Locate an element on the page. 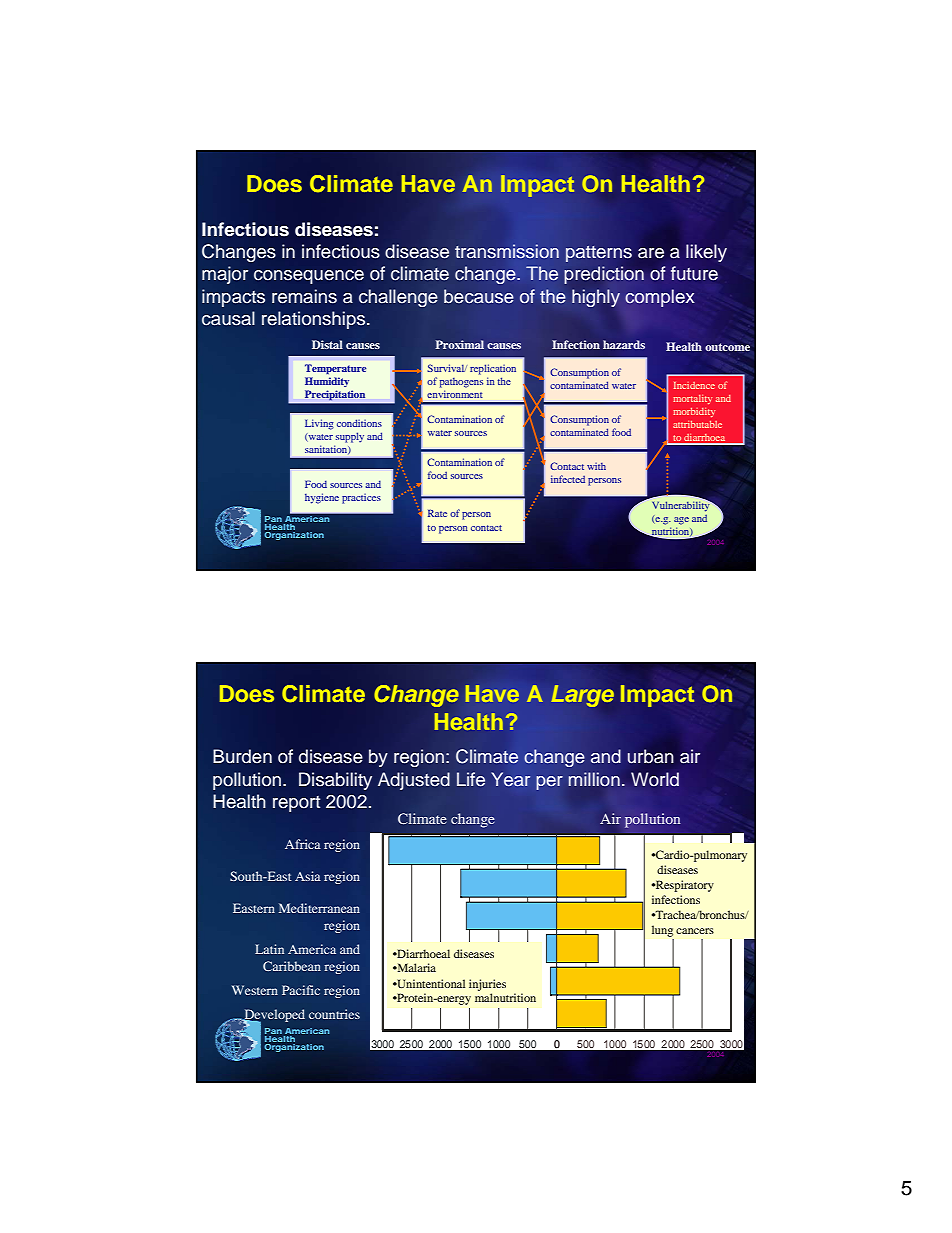 Image resolution: width=952 pixels, height=1233 pixels. age is located at coordinates (681, 521).
